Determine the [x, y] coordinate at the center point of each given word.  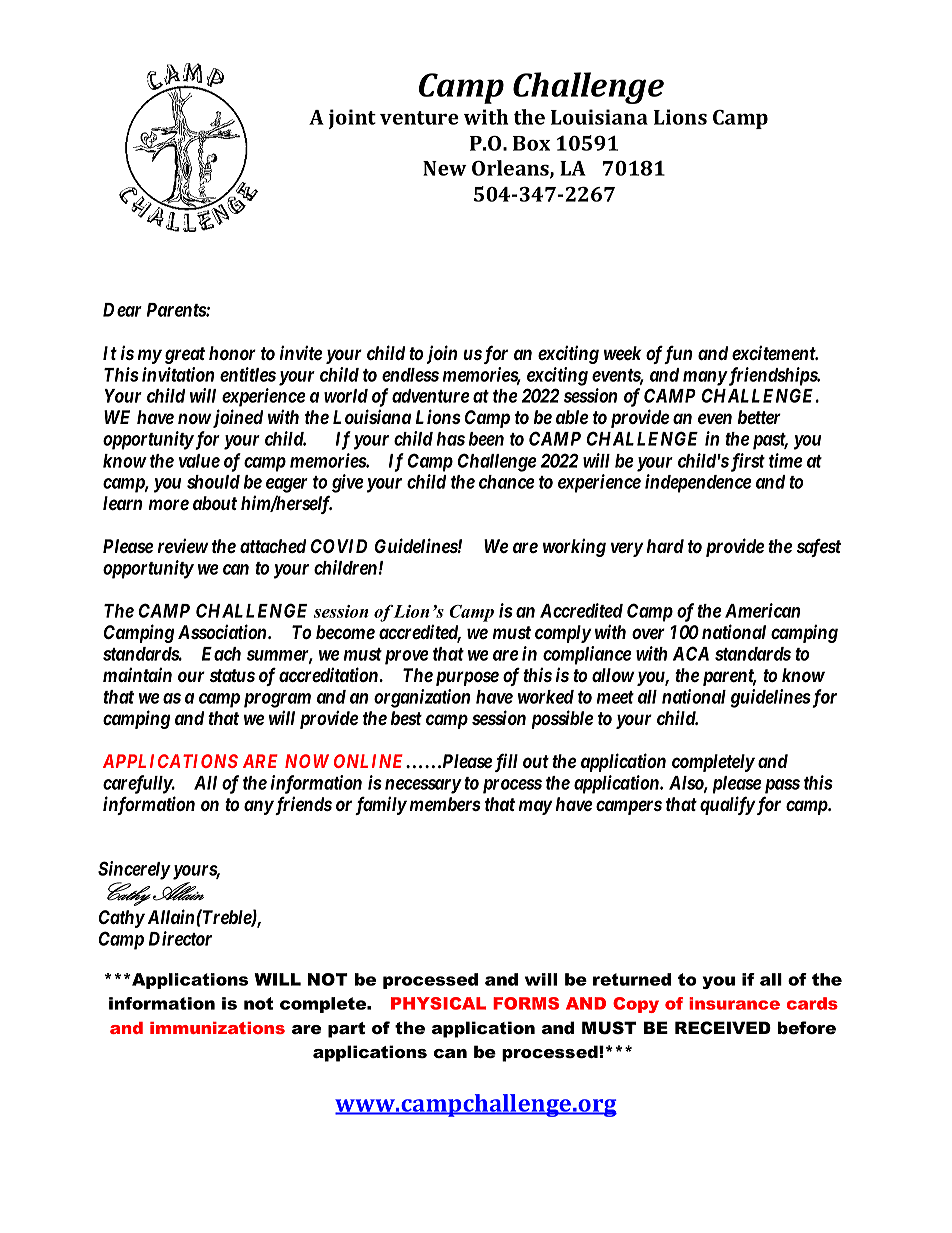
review [183, 545]
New [445, 168]
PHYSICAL [438, 1003]
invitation [178, 374]
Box [531, 143]
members [445, 804]
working [574, 547]
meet [615, 697]
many [705, 378]
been [486, 439]
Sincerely [134, 870]
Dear [122, 310]
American [762, 610]
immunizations [217, 1028]
